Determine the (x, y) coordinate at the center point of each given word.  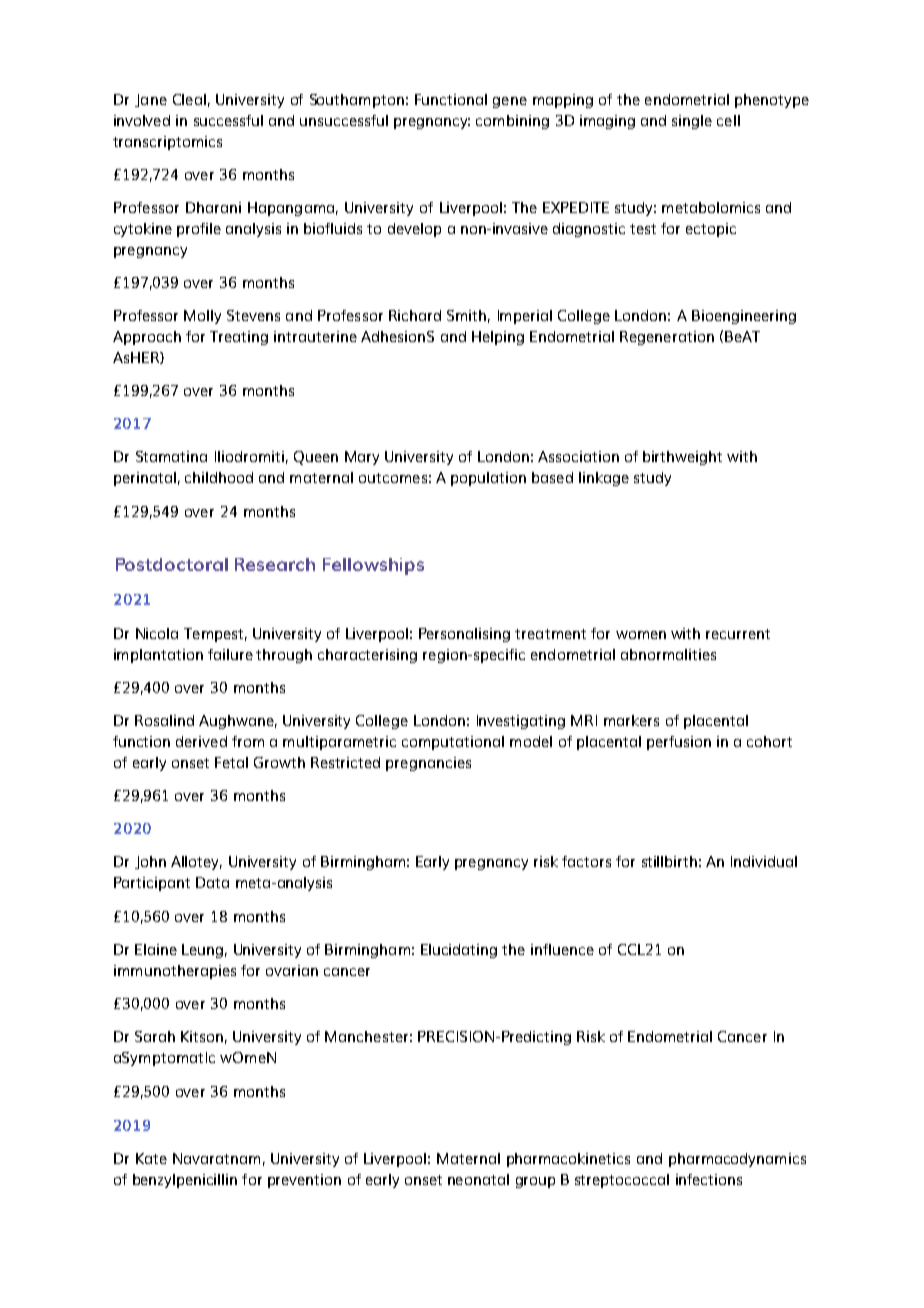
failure (230, 654)
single (692, 122)
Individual (764, 861)
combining (512, 122)
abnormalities (668, 654)
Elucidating (459, 951)
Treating (239, 338)
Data (212, 882)
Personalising (464, 635)
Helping (498, 338)
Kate (151, 1158)
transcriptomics (167, 143)
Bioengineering (744, 317)
